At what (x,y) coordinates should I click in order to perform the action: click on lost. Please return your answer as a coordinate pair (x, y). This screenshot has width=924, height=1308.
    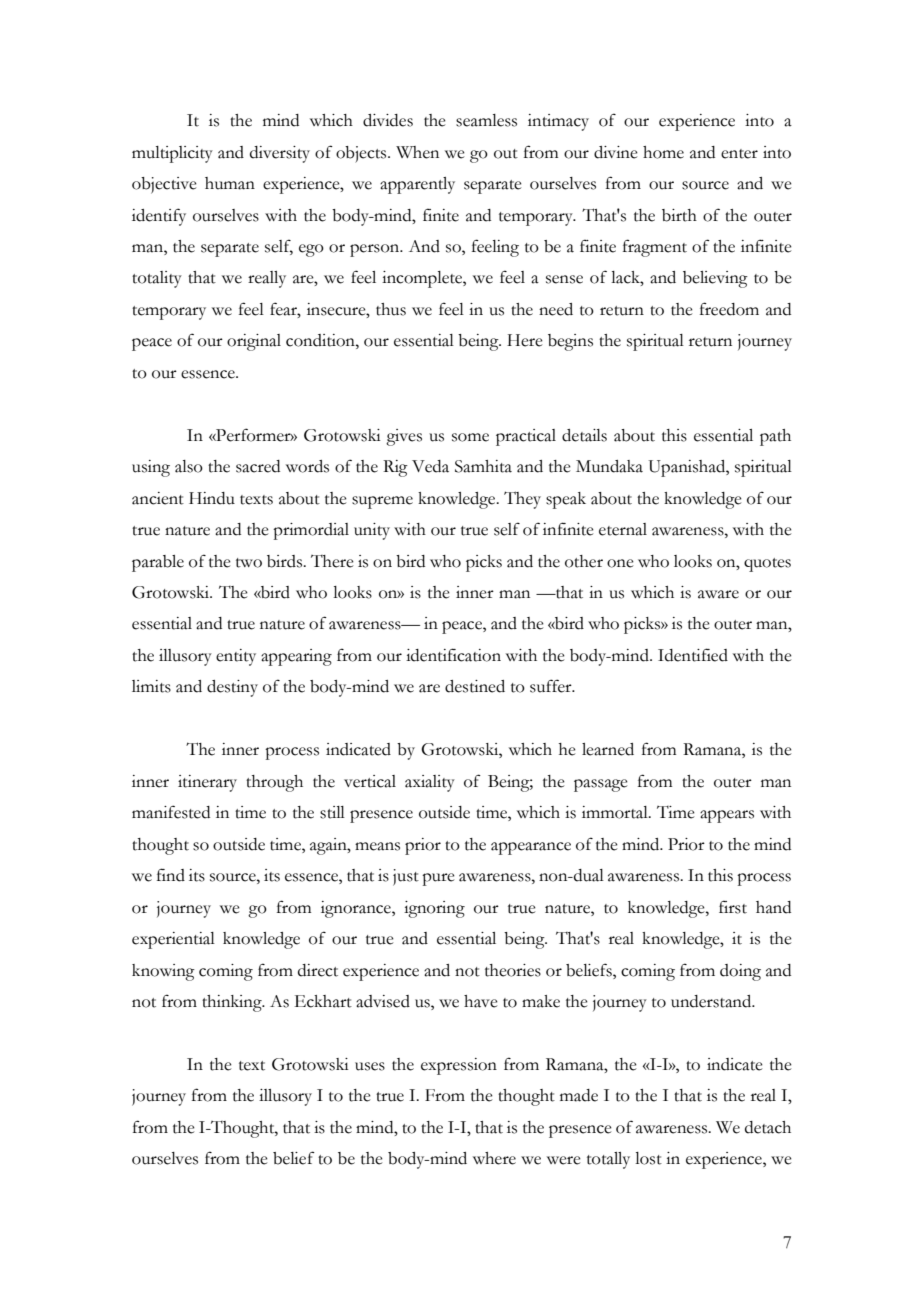
    Looking at the image, I should click on (648, 1158).
